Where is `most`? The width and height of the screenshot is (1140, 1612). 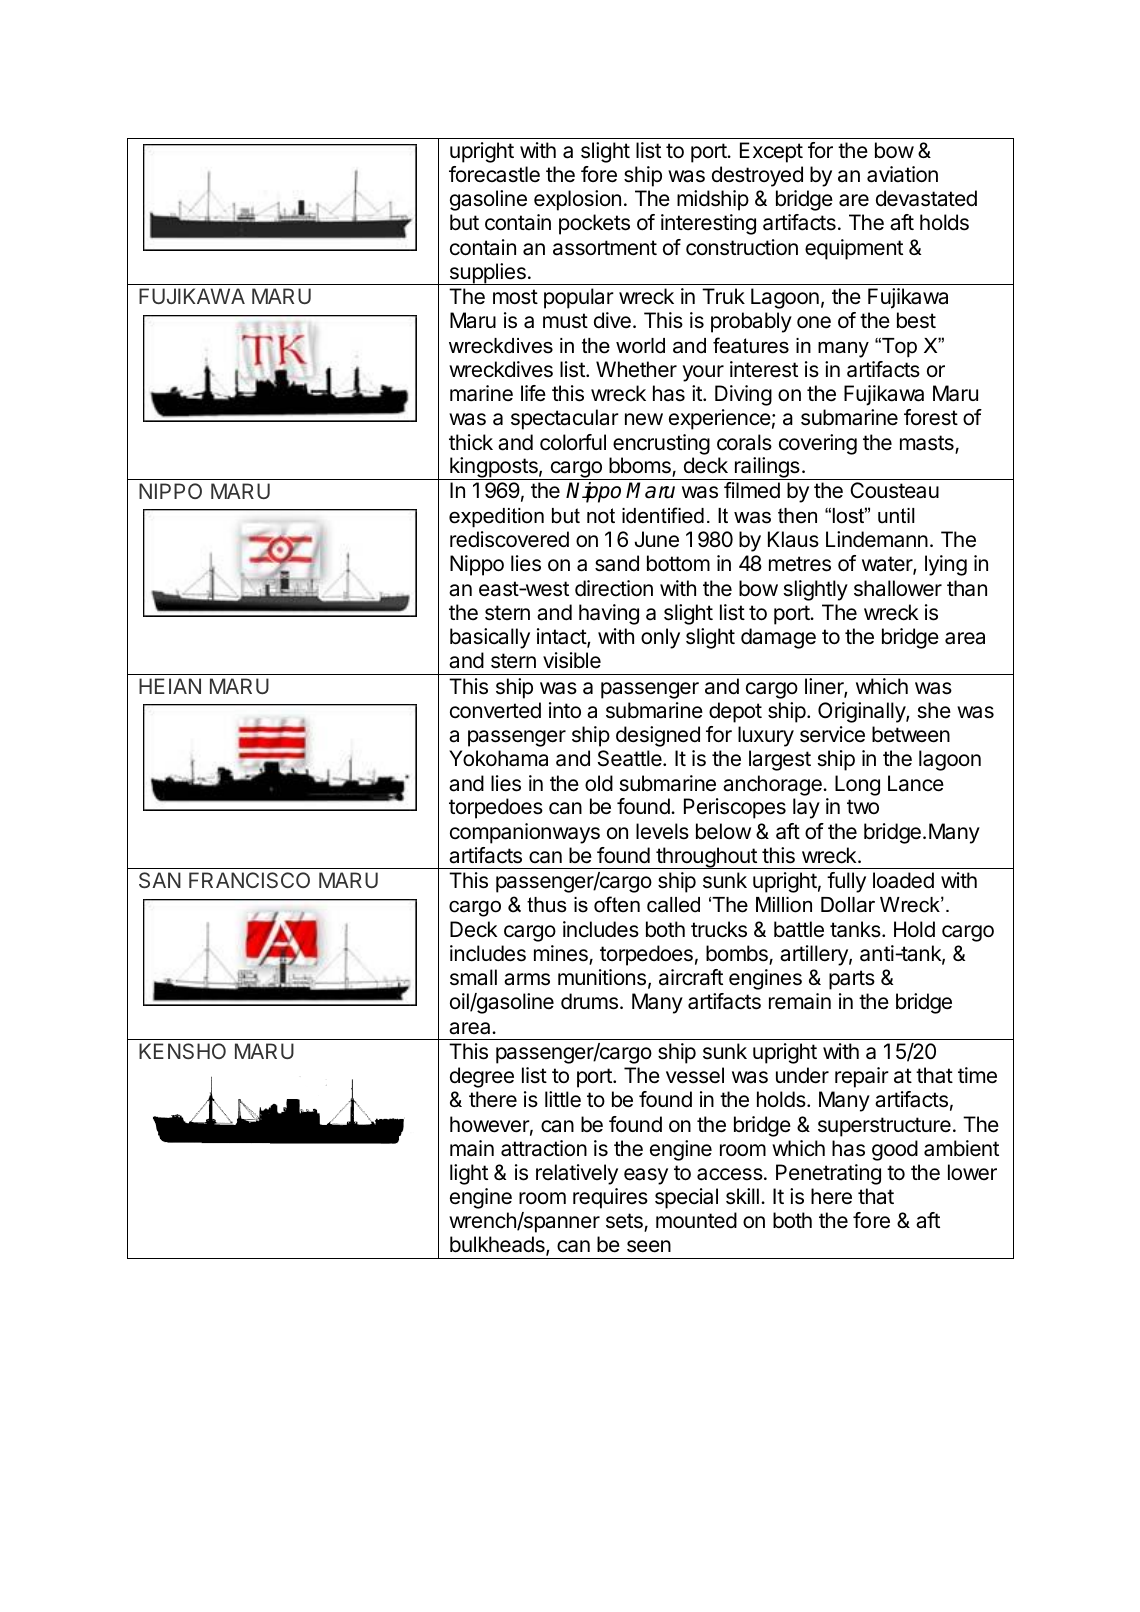
most is located at coordinates (515, 297).
